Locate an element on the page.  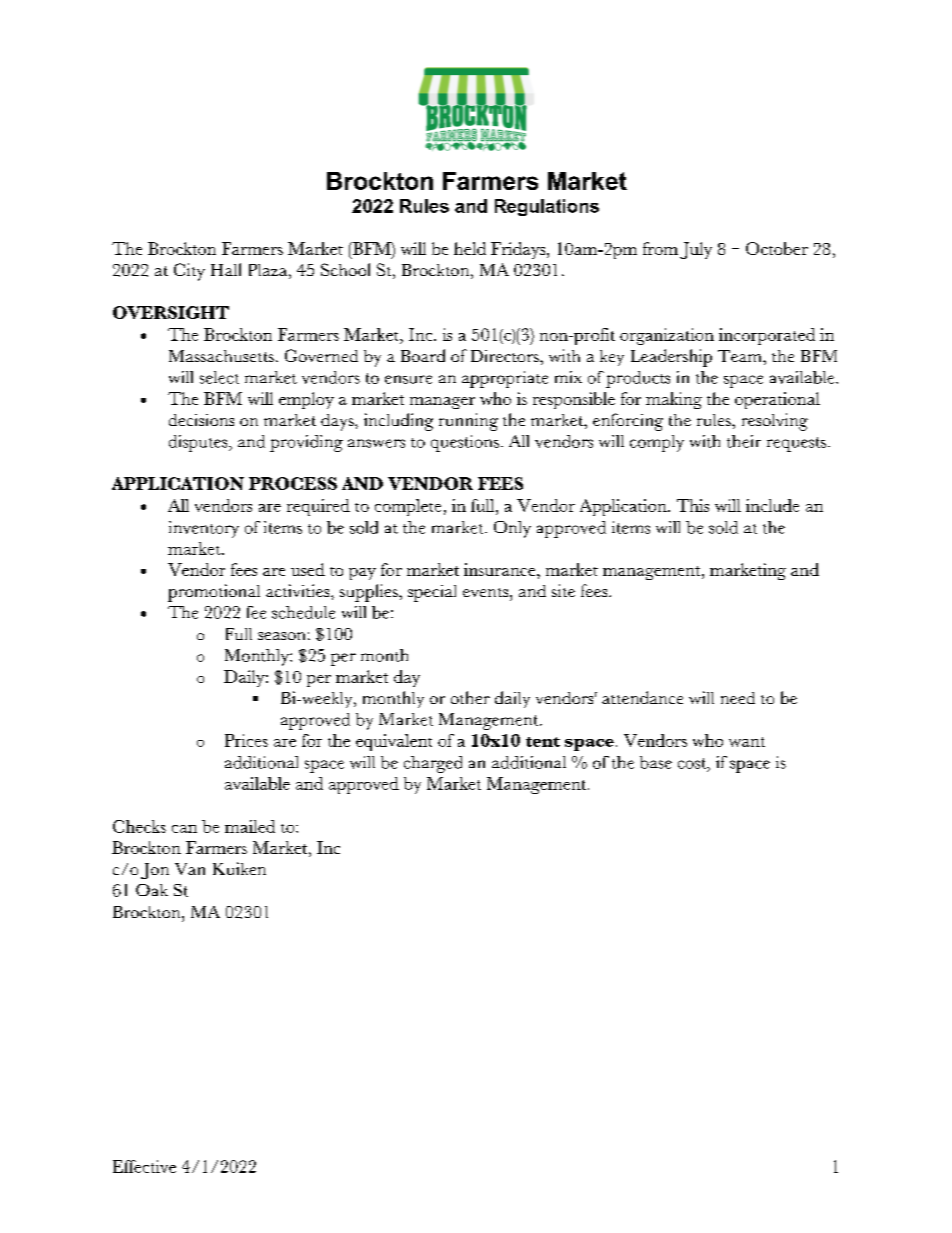
Hall is located at coordinates (226, 269).
